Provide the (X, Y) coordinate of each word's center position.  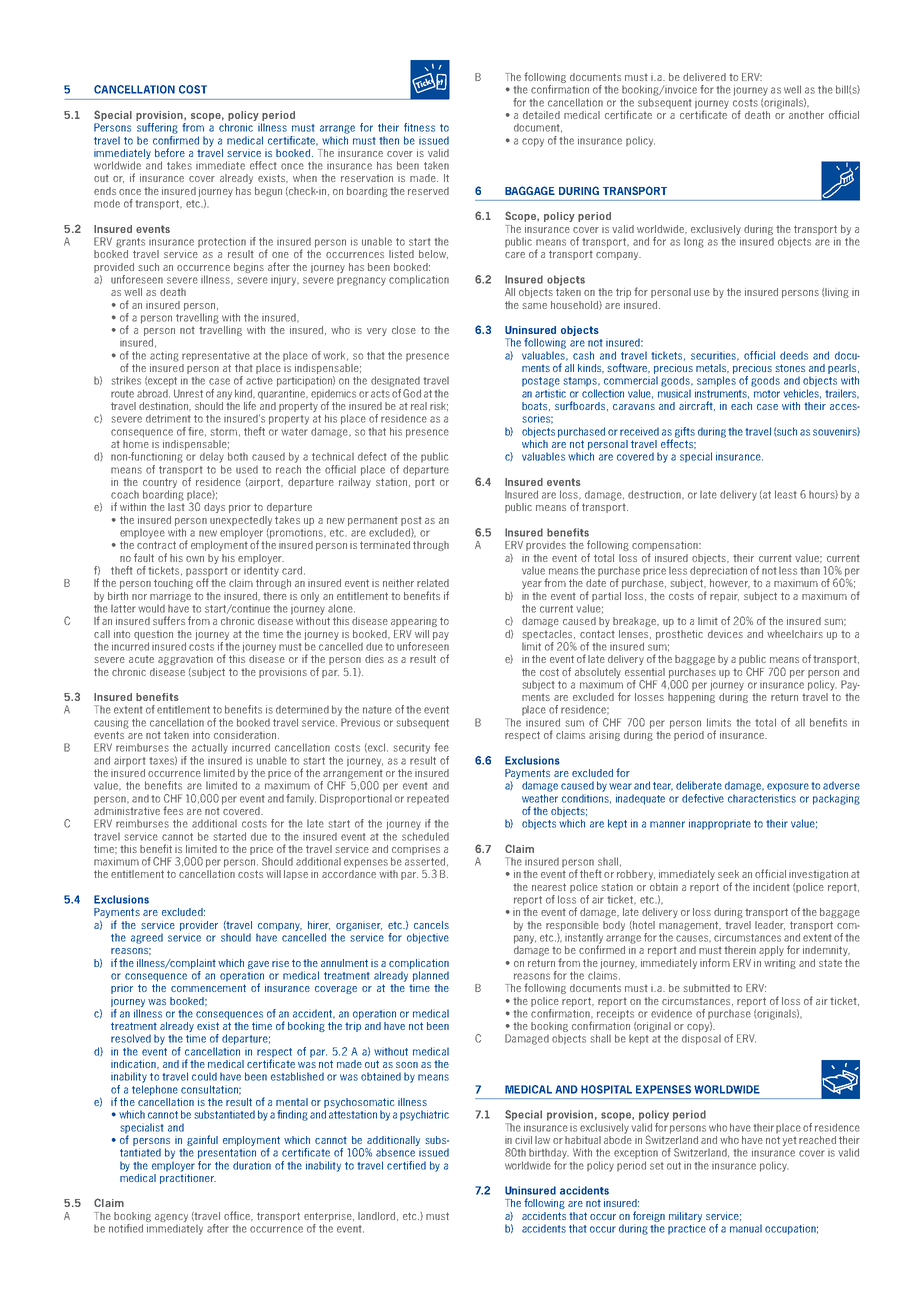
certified (406, 1165)
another (806, 115)
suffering (157, 128)
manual (746, 1228)
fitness (419, 127)
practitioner (188, 1177)
